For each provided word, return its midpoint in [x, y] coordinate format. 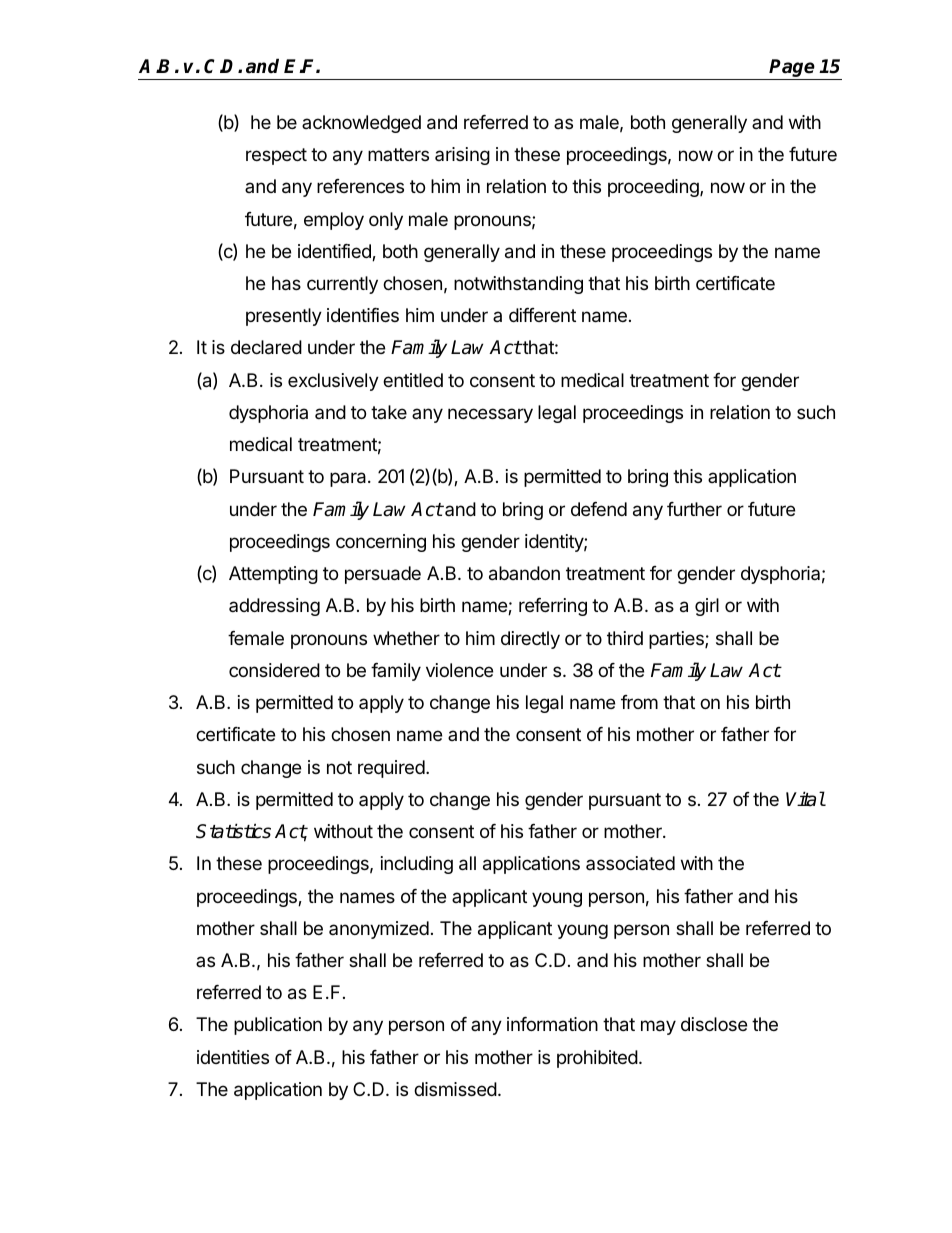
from [639, 702]
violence [459, 670]
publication [278, 1026]
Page [792, 69]
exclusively [333, 382]
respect [276, 156]
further [694, 509]
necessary [490, 415]
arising [462, 156]
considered [274, 670]
